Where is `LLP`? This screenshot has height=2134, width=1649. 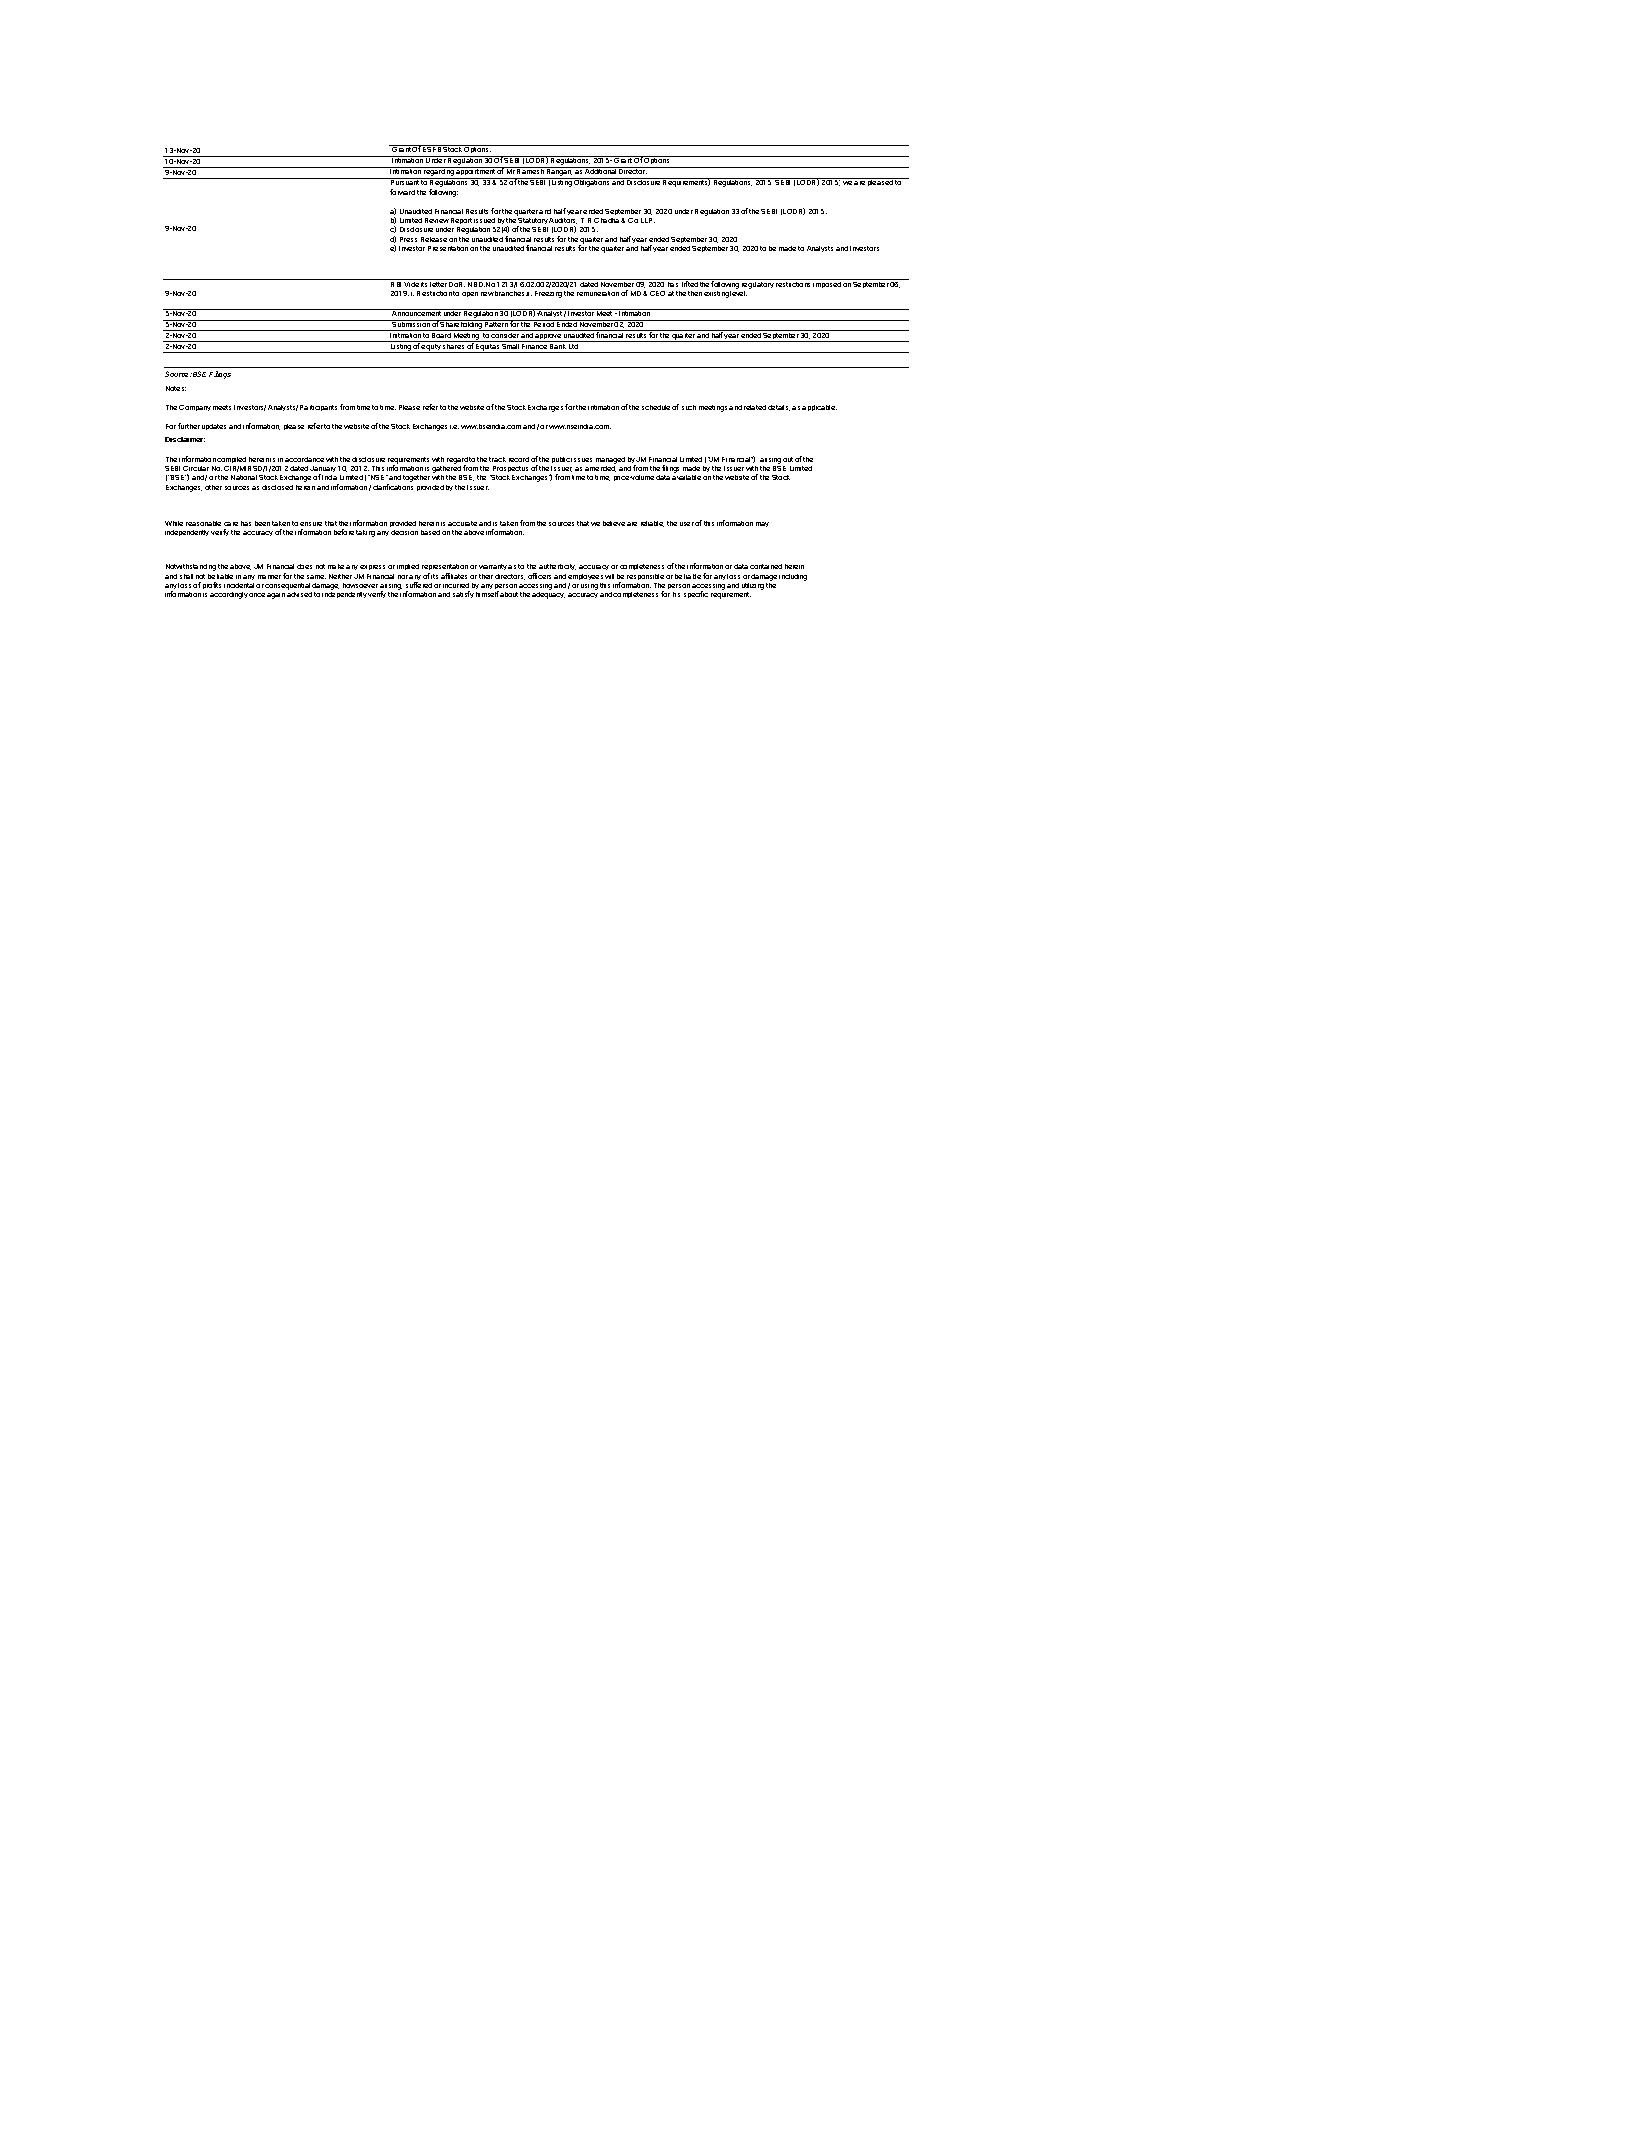 LLP is located at coordinates (648, 220).
